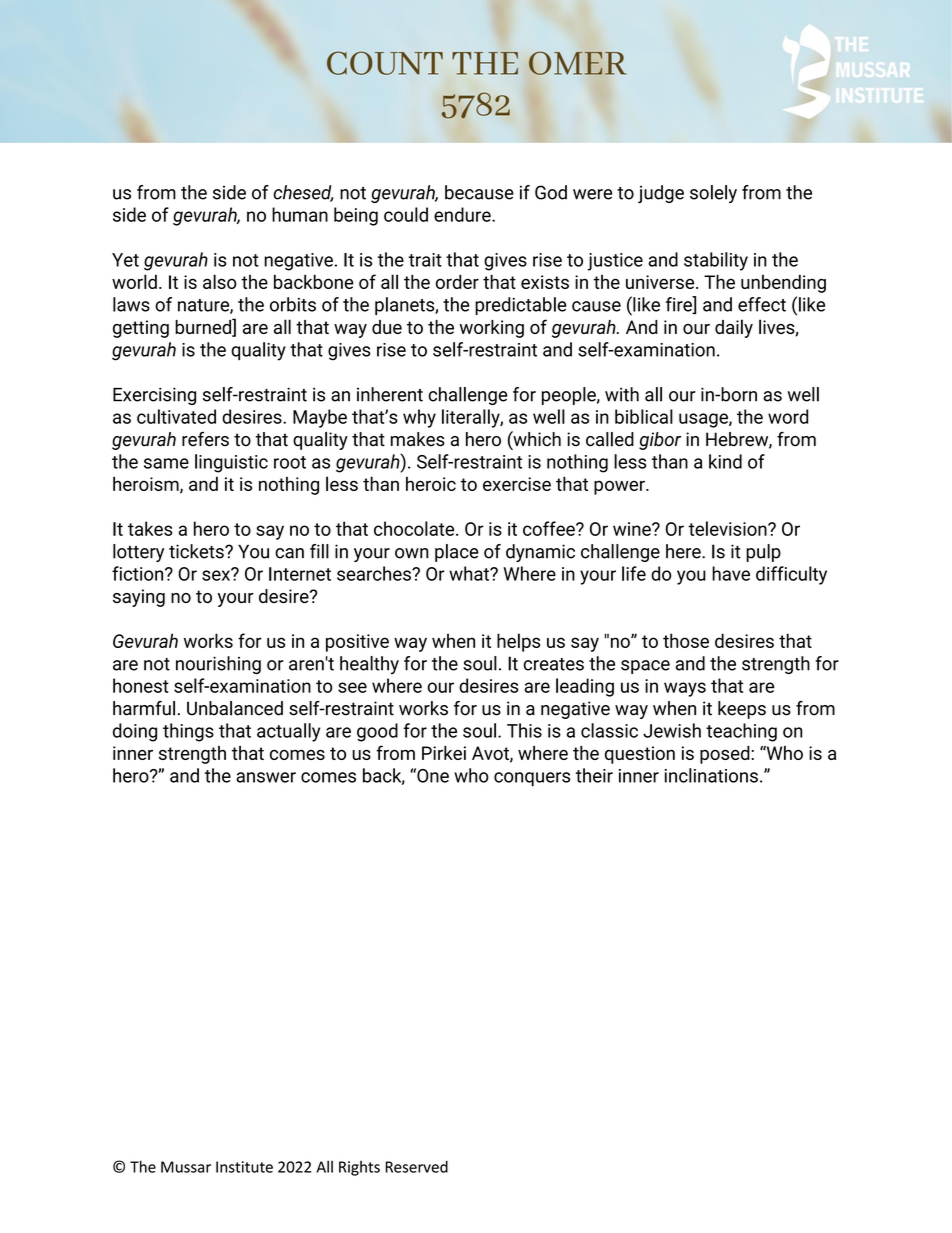 The width and height of the screenshot is (952, 1233). I want to click on Mussar, so click(186, 1167).
